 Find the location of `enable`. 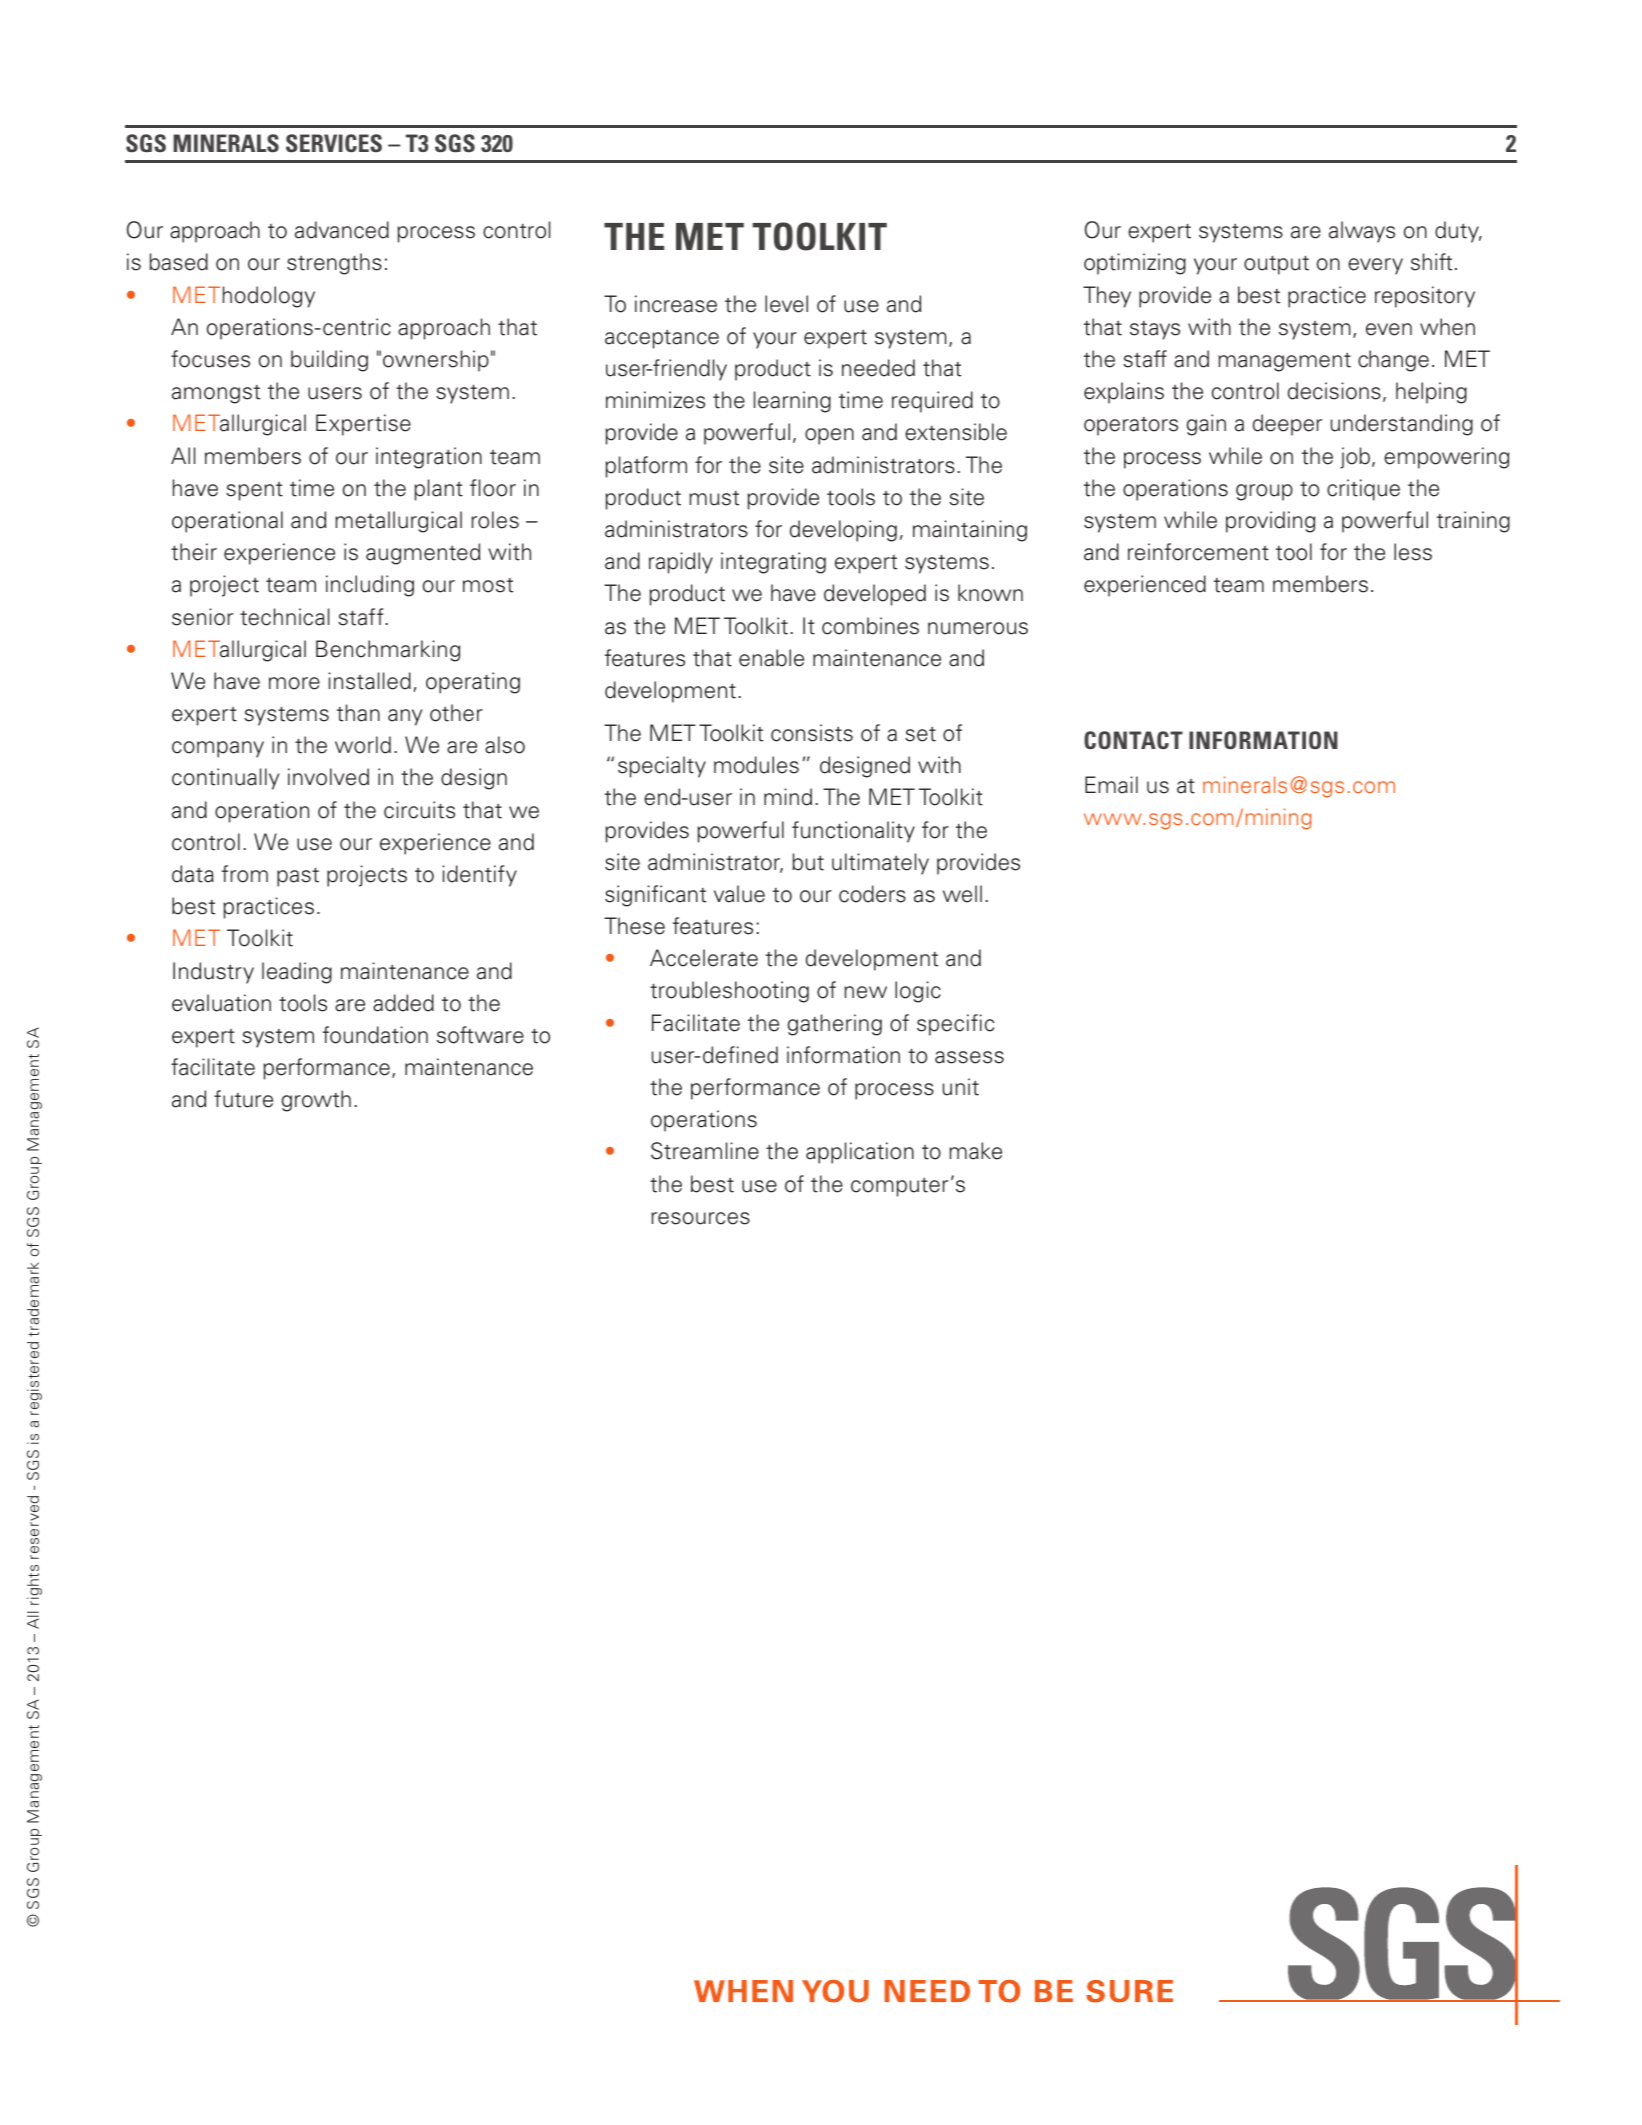

enable is located at coordinates (771, 658).
